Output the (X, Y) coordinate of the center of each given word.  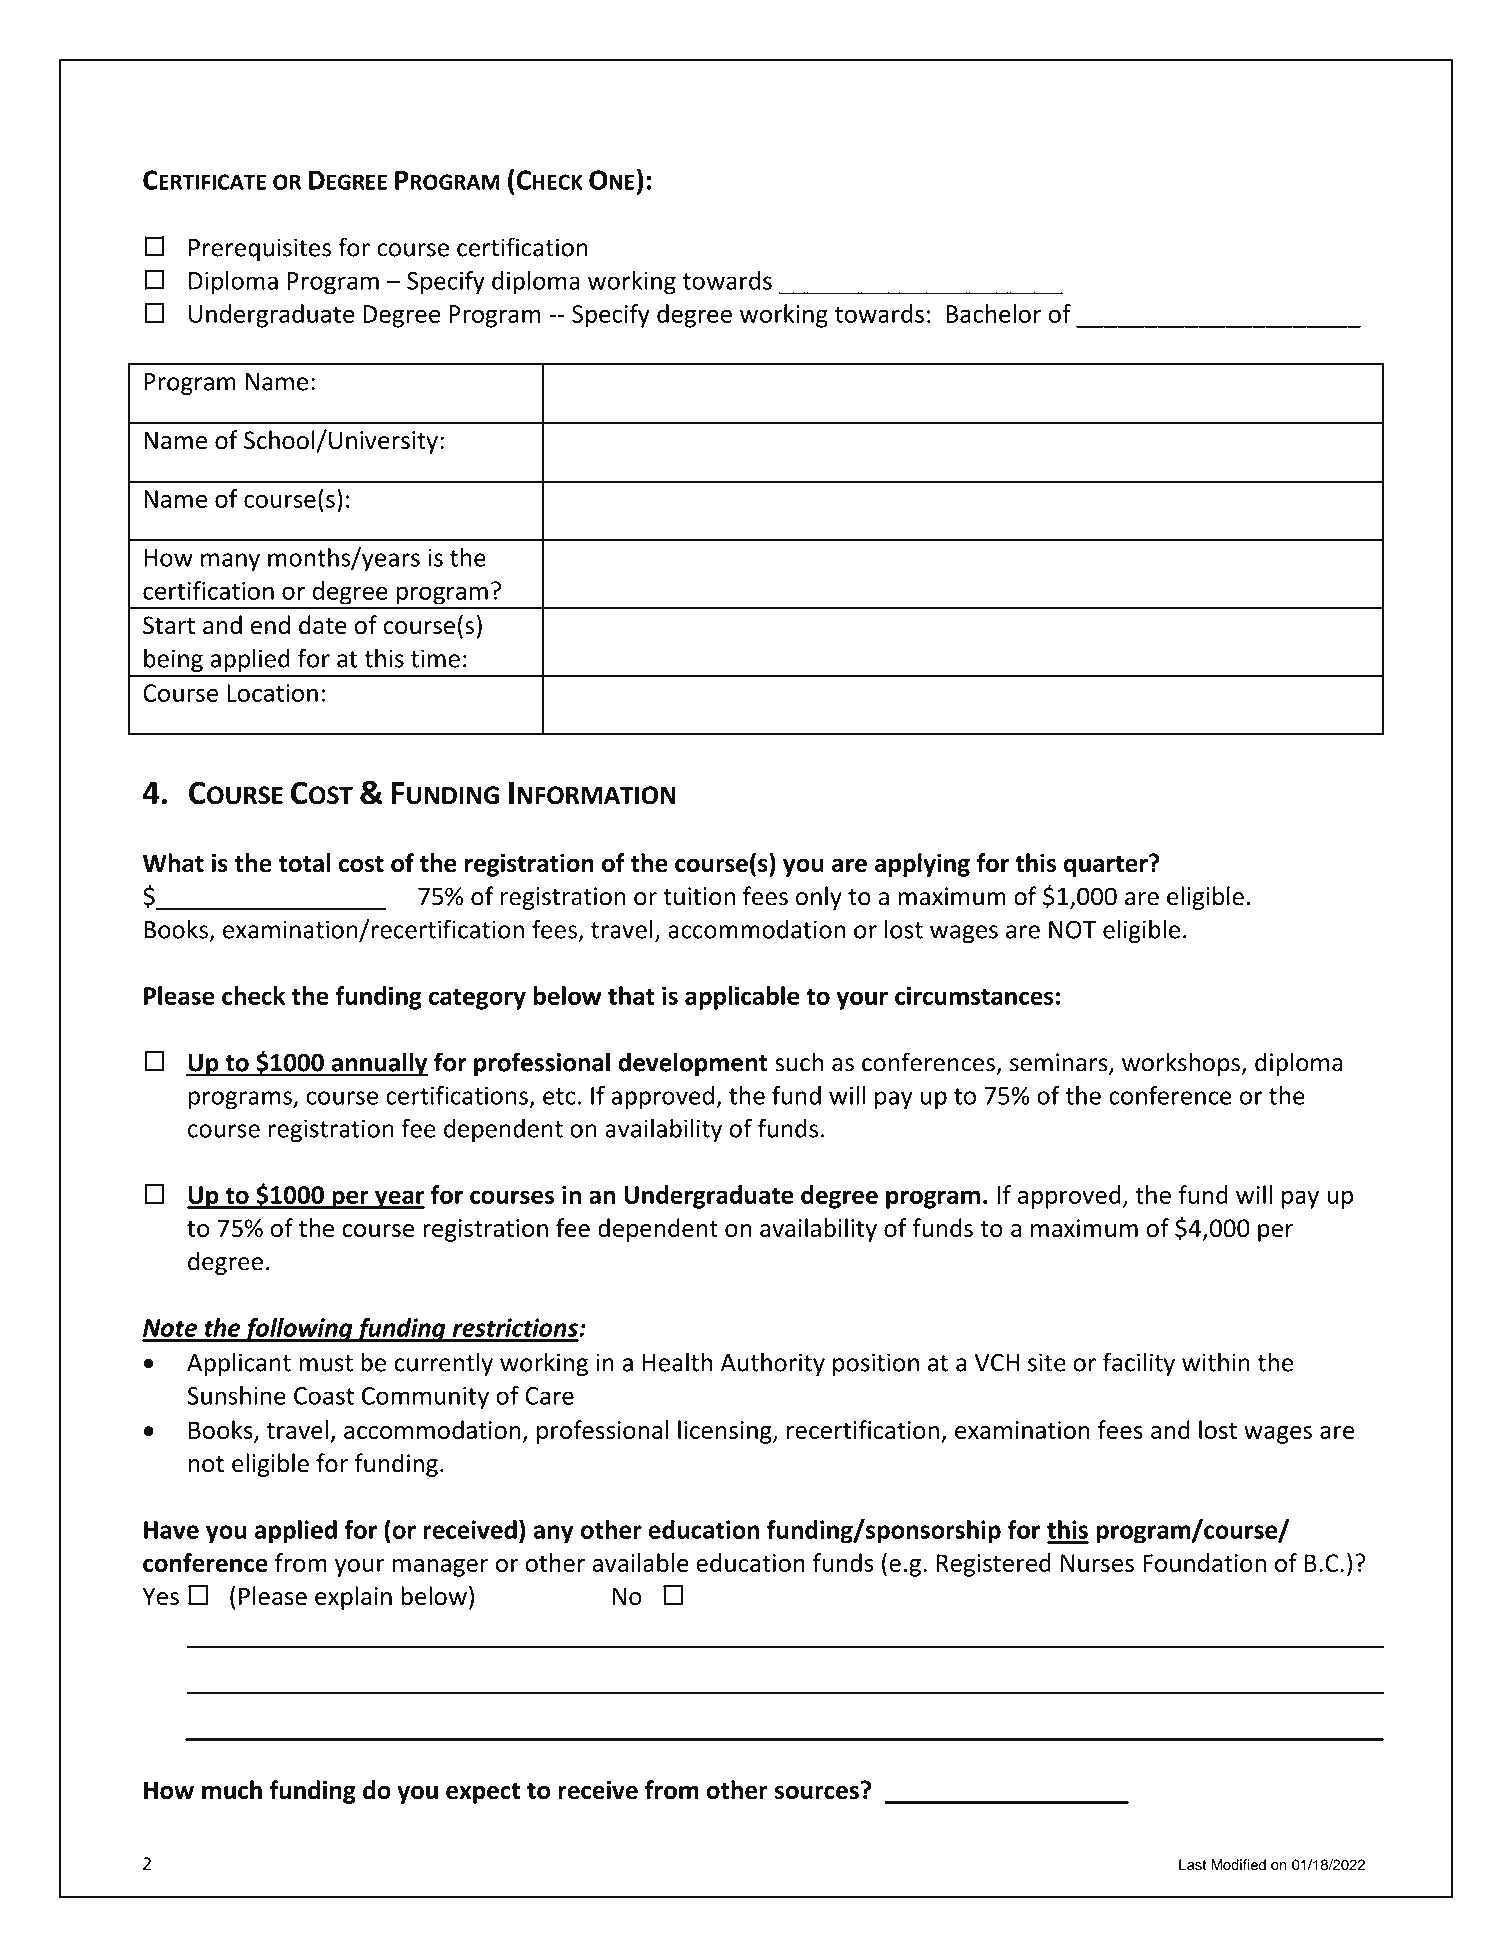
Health (677, 1362)
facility (1139, 1364)
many (230, 562)
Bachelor (994, 313)
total (304, 863)
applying (922, 865)
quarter (1107, 865)
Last (1192, 1865)
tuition (699, 896)
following (298, 1330)
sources (817, 1792)
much (232, 1790)
